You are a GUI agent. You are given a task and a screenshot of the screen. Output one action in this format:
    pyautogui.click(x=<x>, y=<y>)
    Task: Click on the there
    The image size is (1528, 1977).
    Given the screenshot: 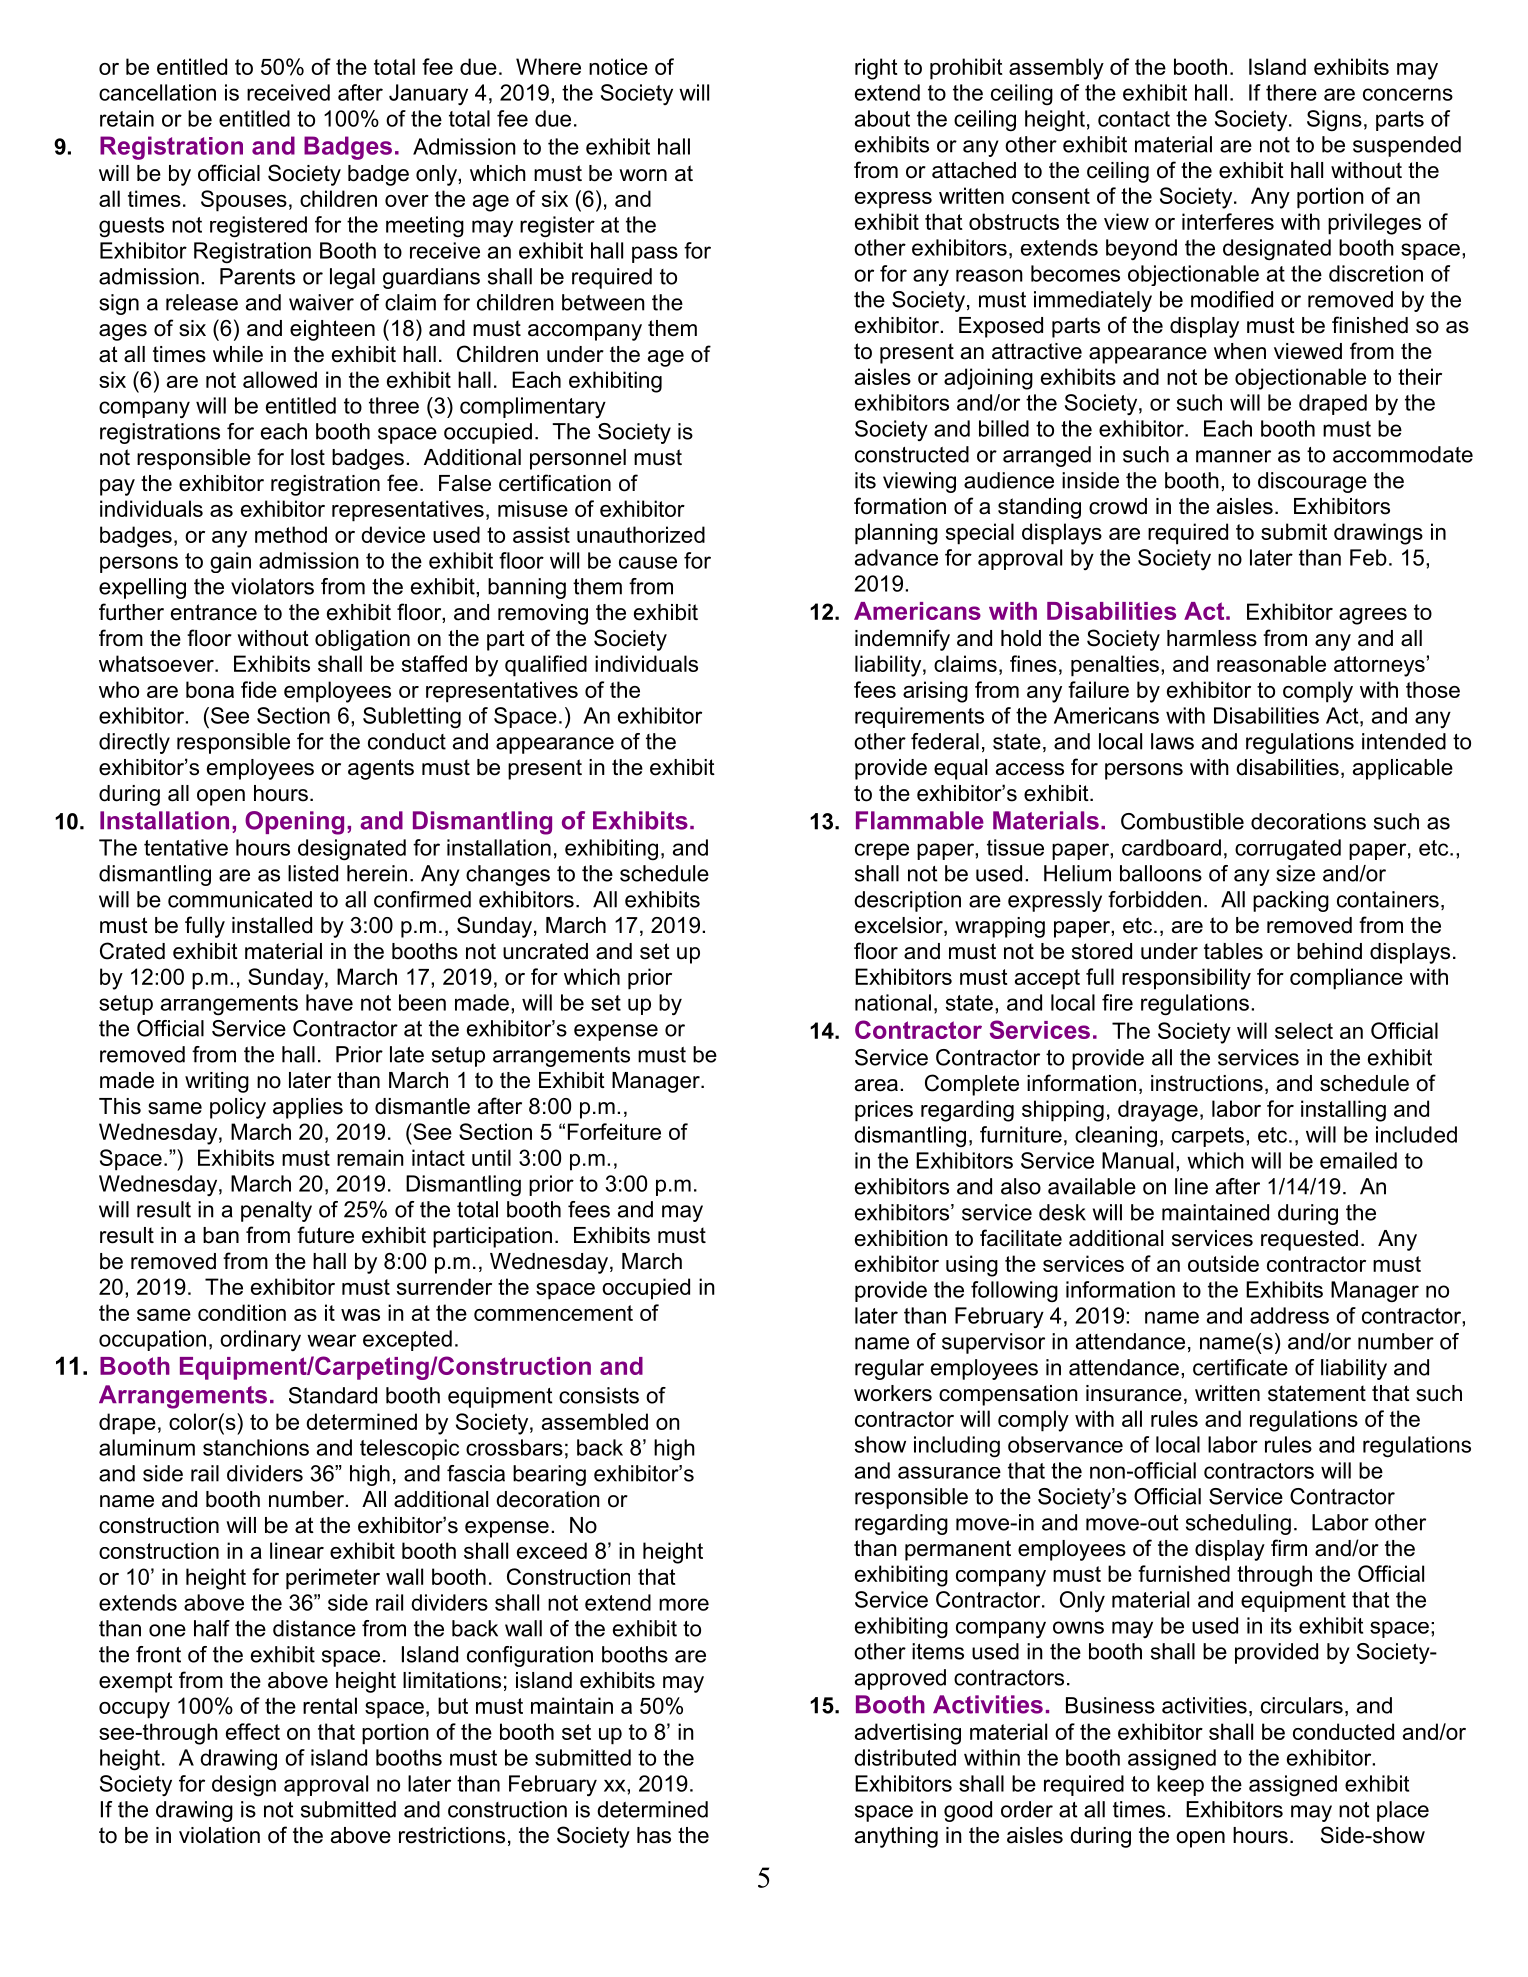 What is the action you would take?
    pyautogui.click(x=1291, y=92)
